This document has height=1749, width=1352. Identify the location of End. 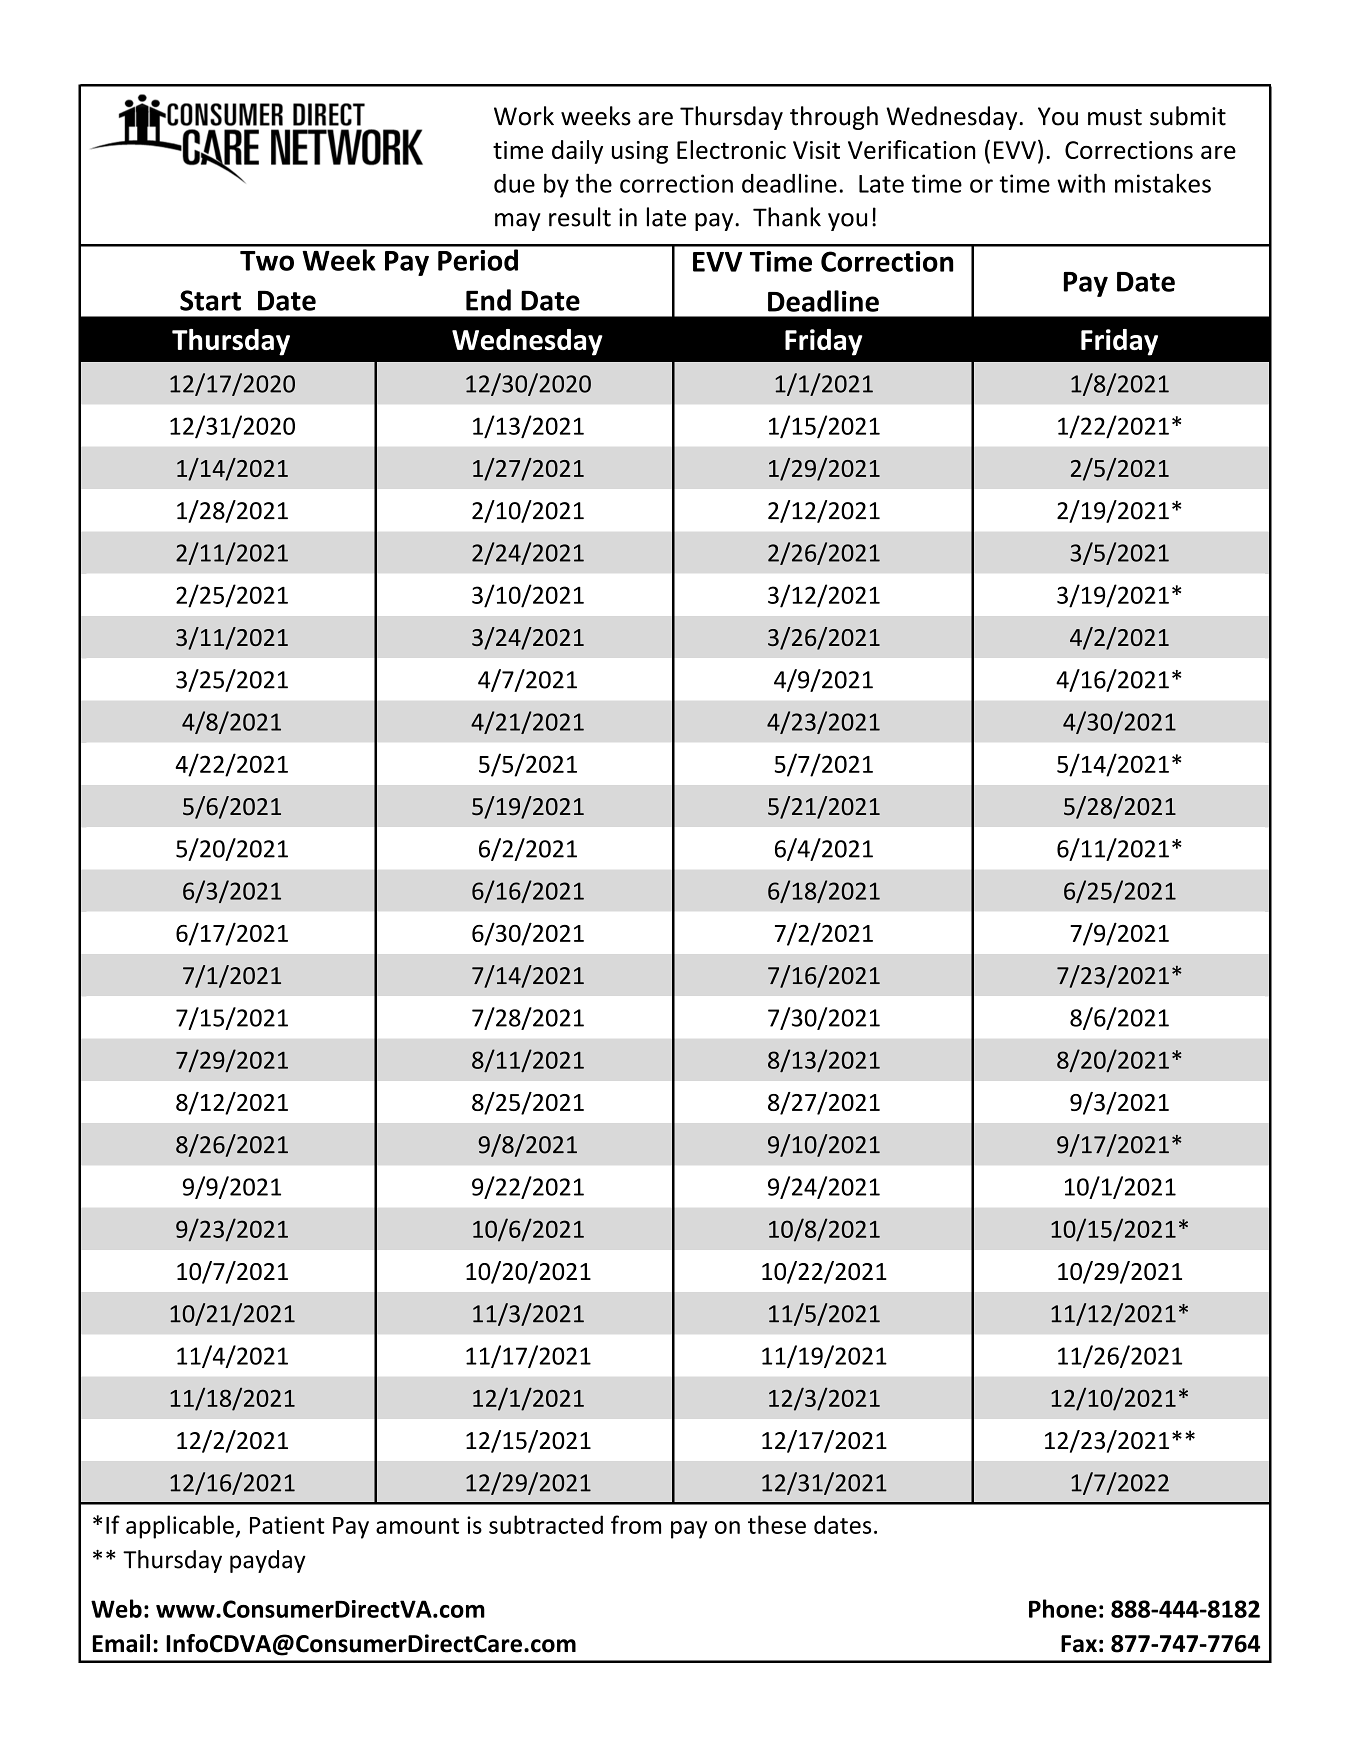
(488, 300).
